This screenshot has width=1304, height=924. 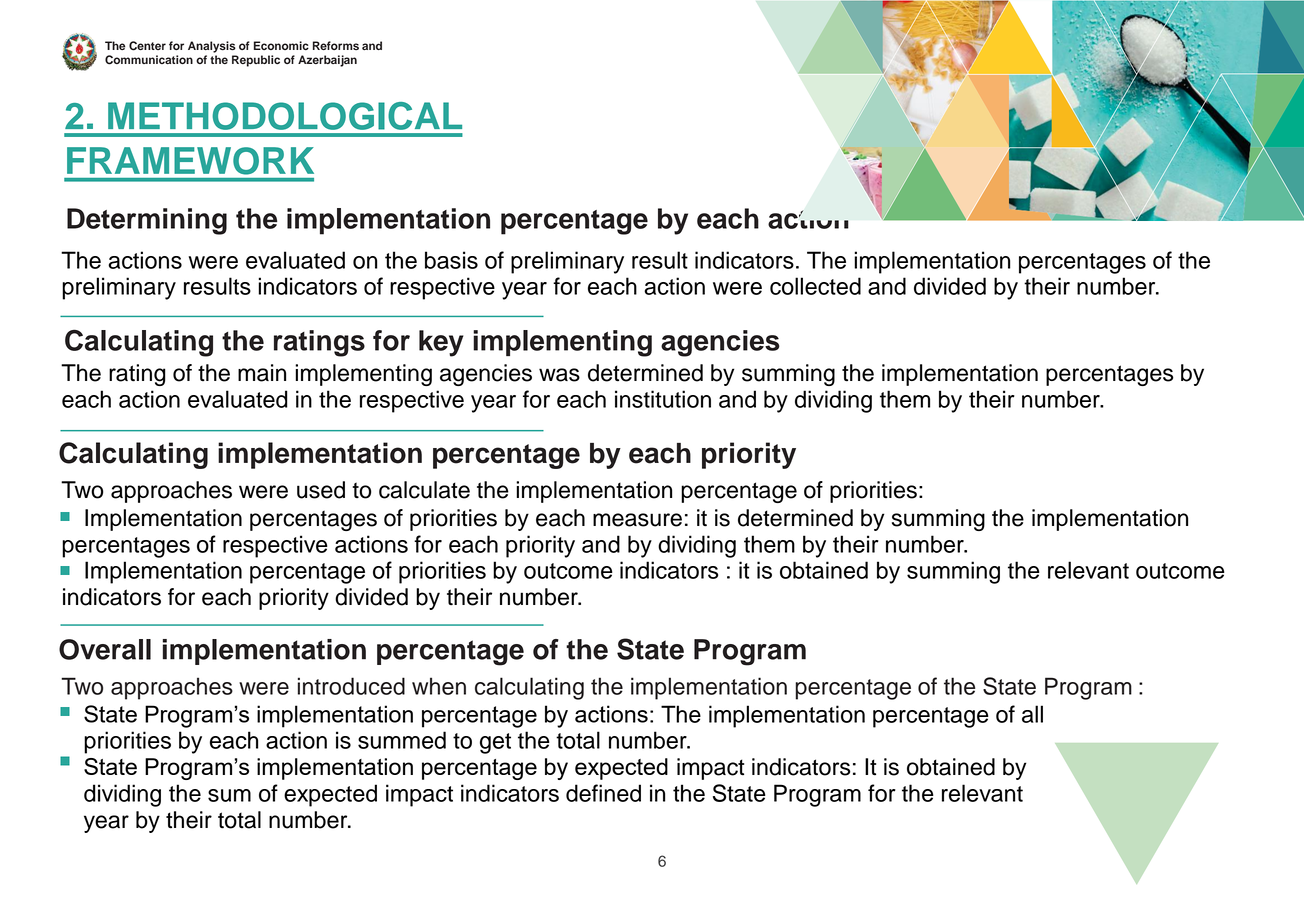 I want to click on summed, so click(x=402, y=740).
